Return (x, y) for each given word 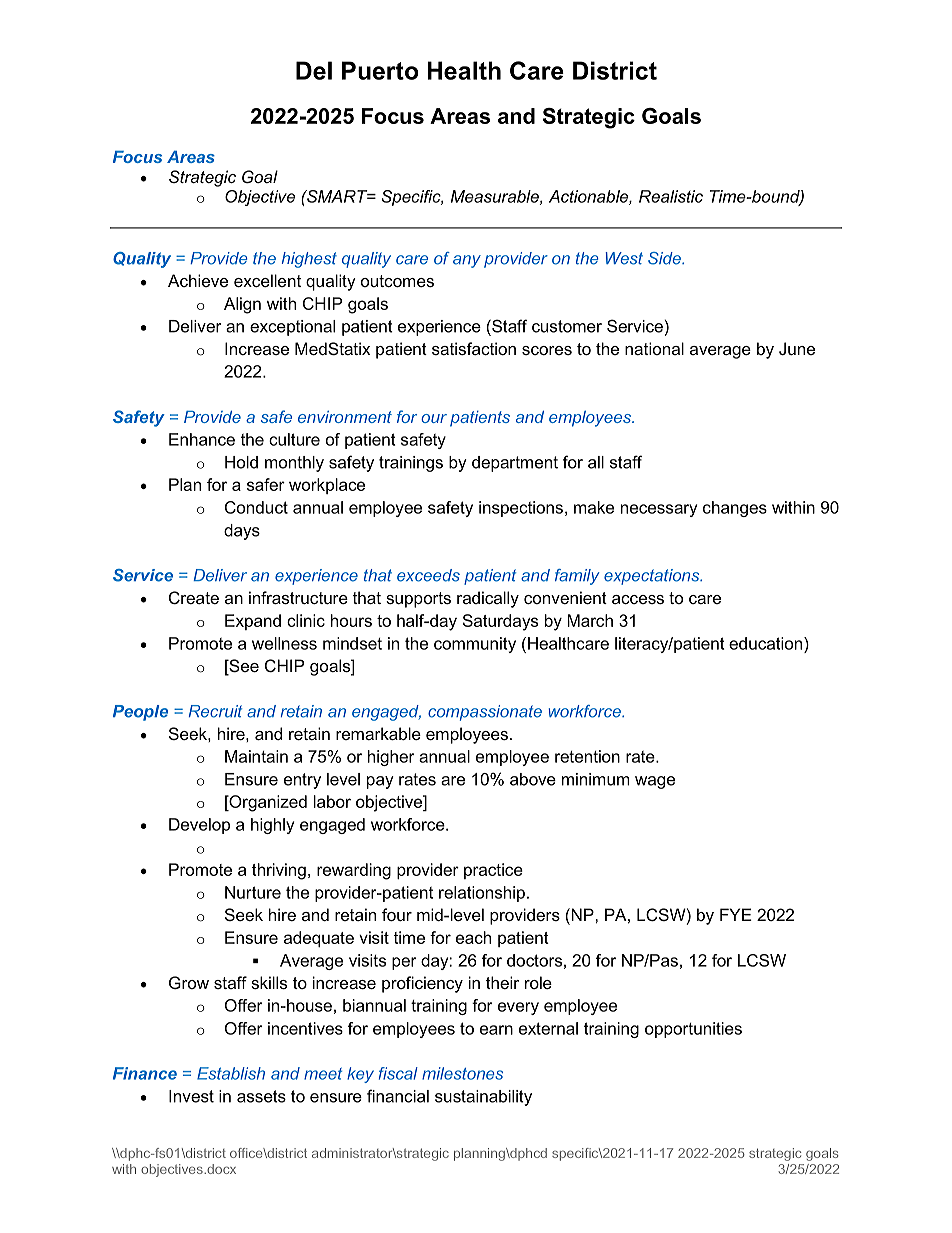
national (654, 348)
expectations (653, 577)
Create (194, 597)
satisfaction (474, 348)
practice (493, 871)
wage (655, 782)
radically (488, 599)
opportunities (693, 1030)
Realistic (671, 196)
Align (242, 305)
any (467, 261)
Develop (199, 826)
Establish (231, 1073)
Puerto (380, 70)
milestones (462, 1073)
